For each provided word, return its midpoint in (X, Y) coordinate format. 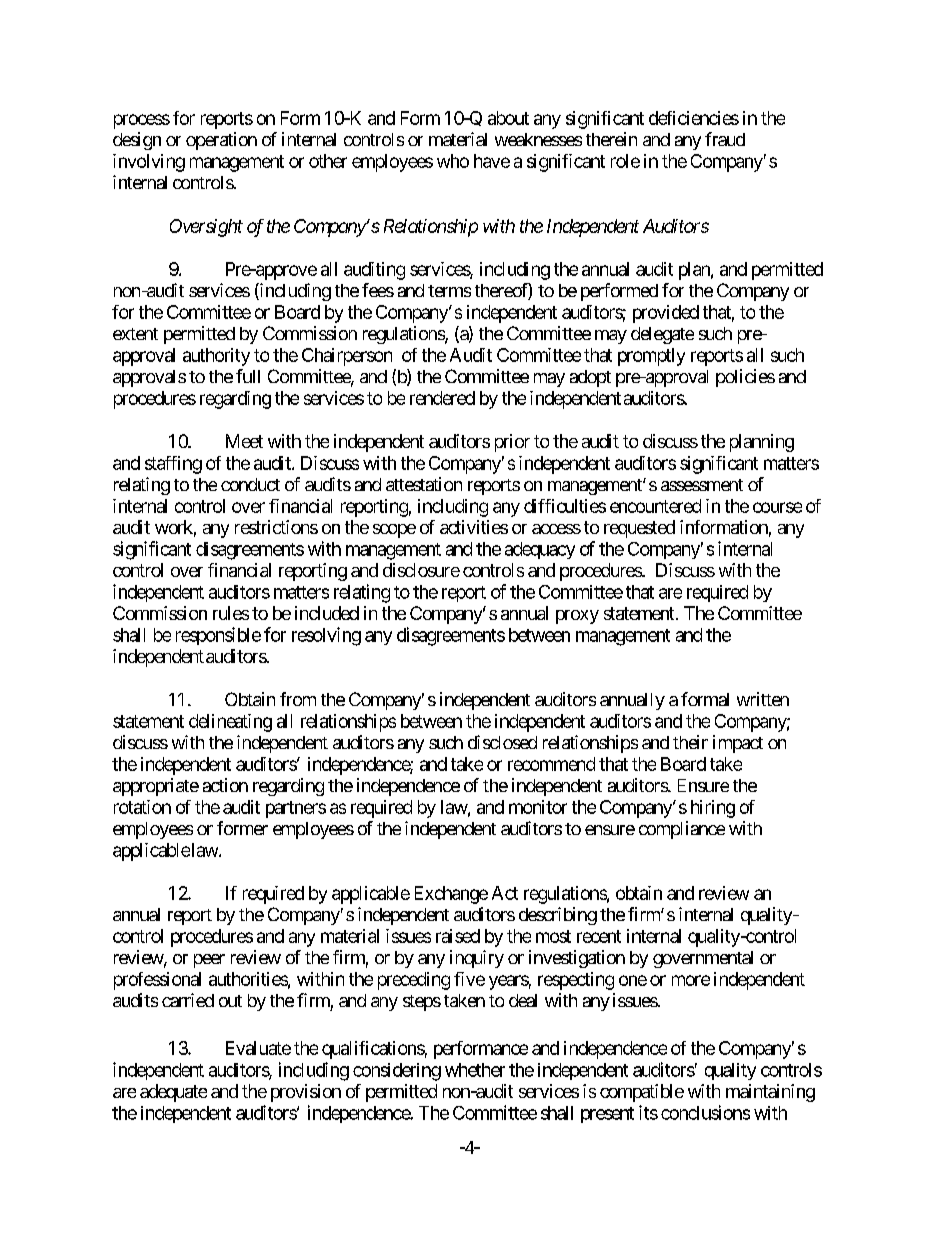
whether (475, 1070)
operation (221, 141)
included (327, 613)
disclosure (421, 570)
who (453, 161)
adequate (173, 1093)
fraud (725, 139)
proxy (577, 617)
